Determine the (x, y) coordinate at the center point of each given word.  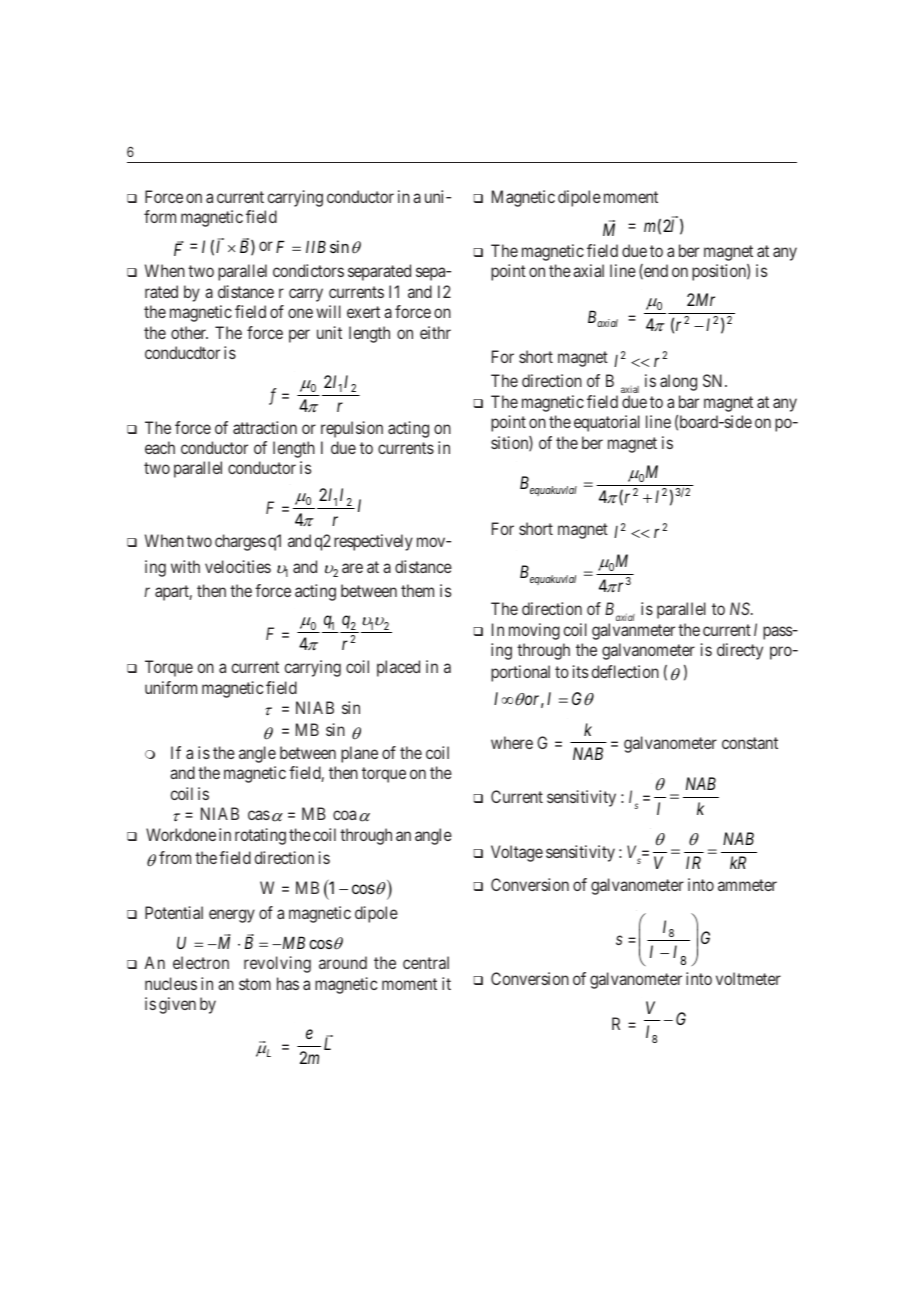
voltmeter (748, 978)
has (288, 983)
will (328, 311)
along (678, 382)
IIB (316, 247)
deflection (625, 671)
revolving (277, 964)
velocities (238, 566)
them (417, 590)
